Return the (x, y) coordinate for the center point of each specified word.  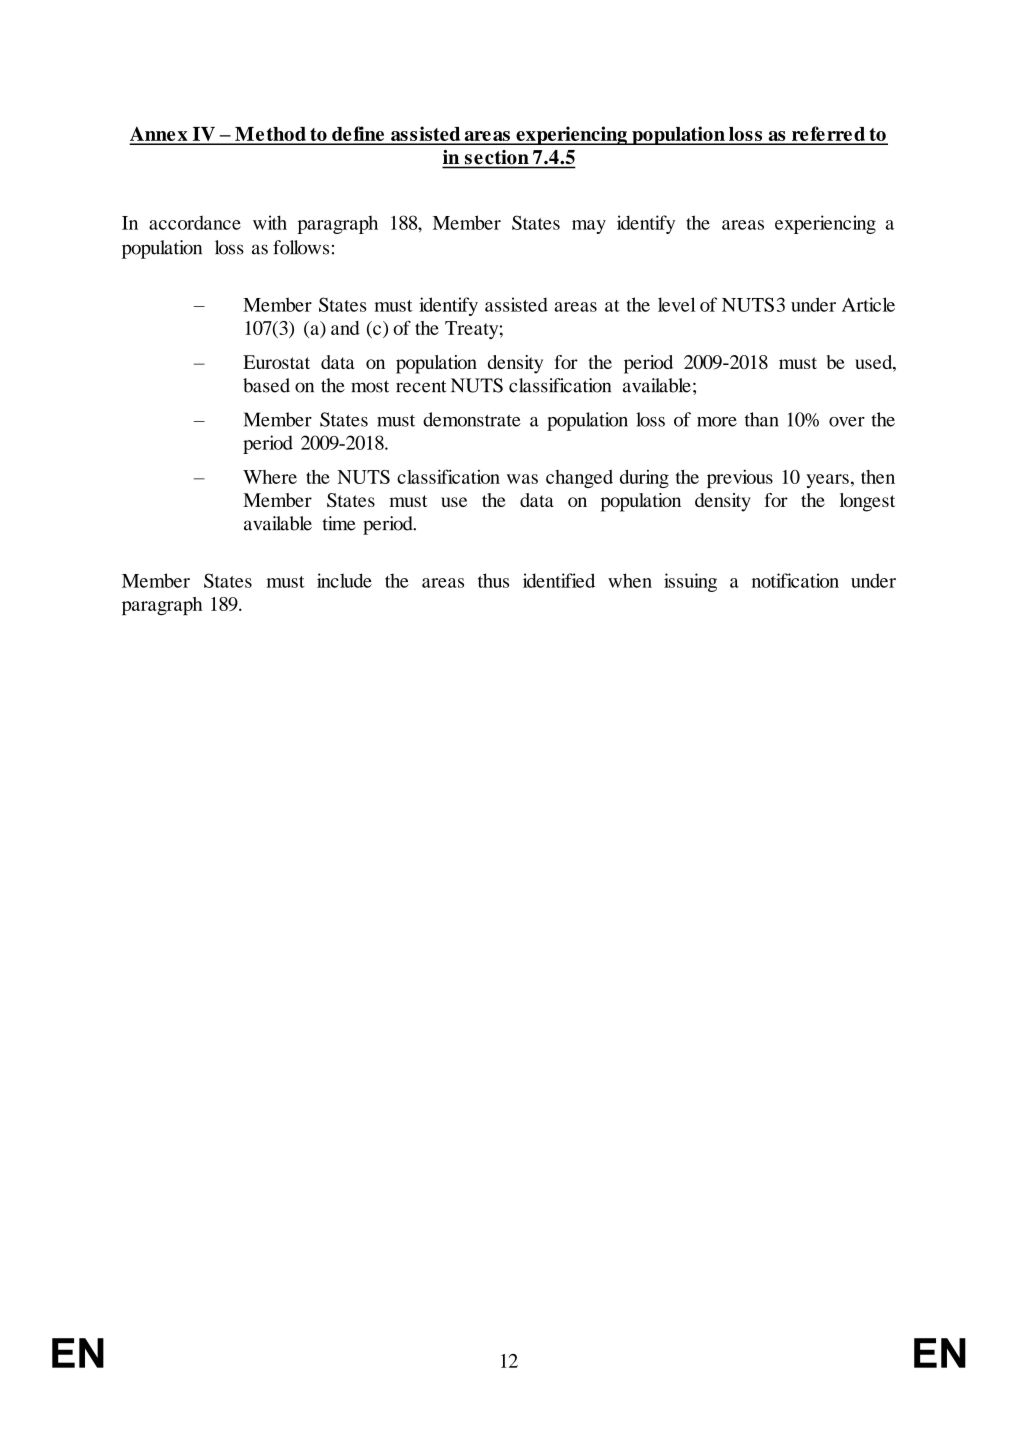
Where (270, 477)
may (589, 227)
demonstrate (472, 419)
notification (795, 580)
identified (559, 580)
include (344, 580)
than (762, 419)
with (270, 222)
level (676, 304)
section (497, 157)
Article (868, 304)
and (345, 328)
